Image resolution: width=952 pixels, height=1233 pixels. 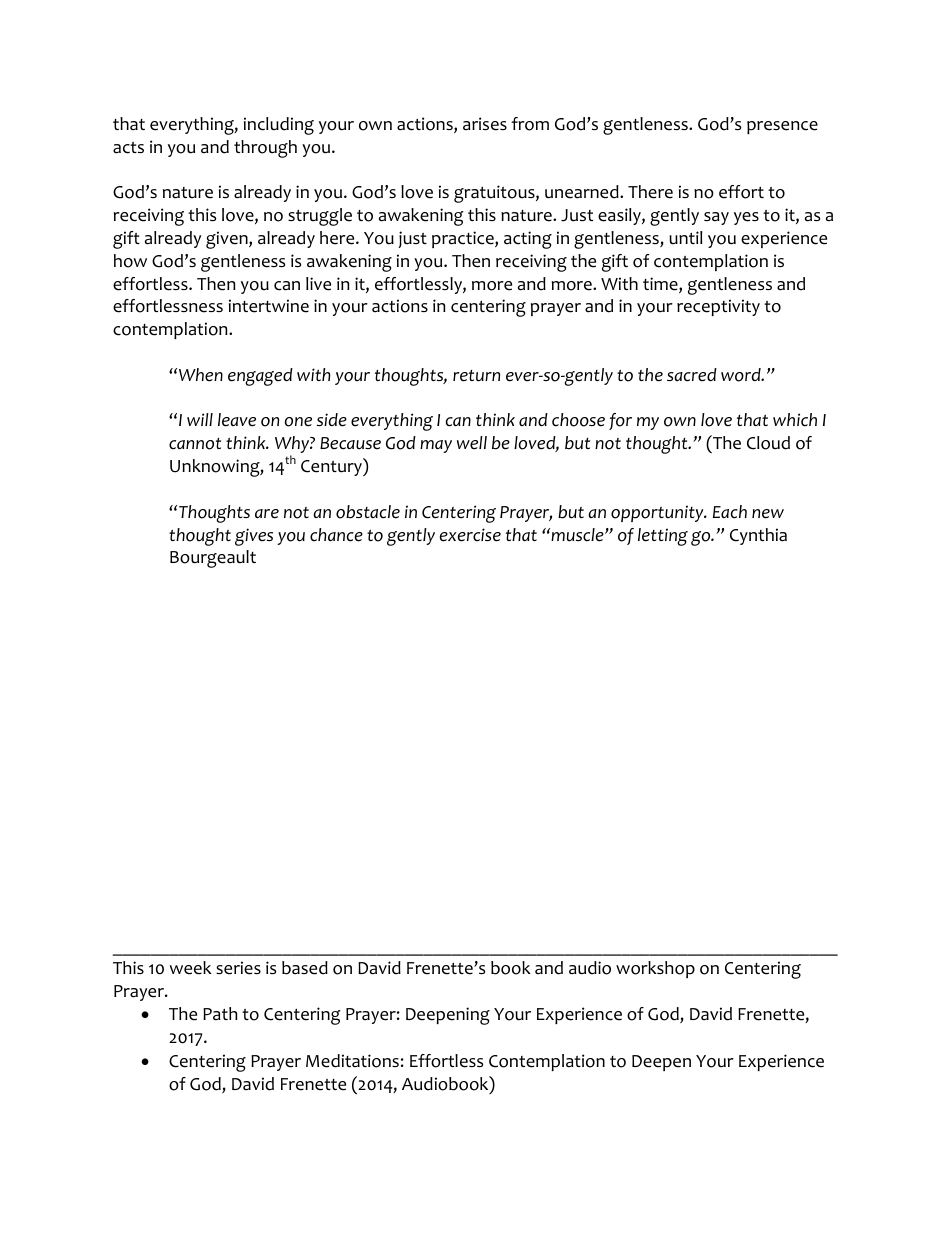 What do you see at coordinates (485, 124) in the screenshot?
I see `arises` at bounding box center [485, 124].
